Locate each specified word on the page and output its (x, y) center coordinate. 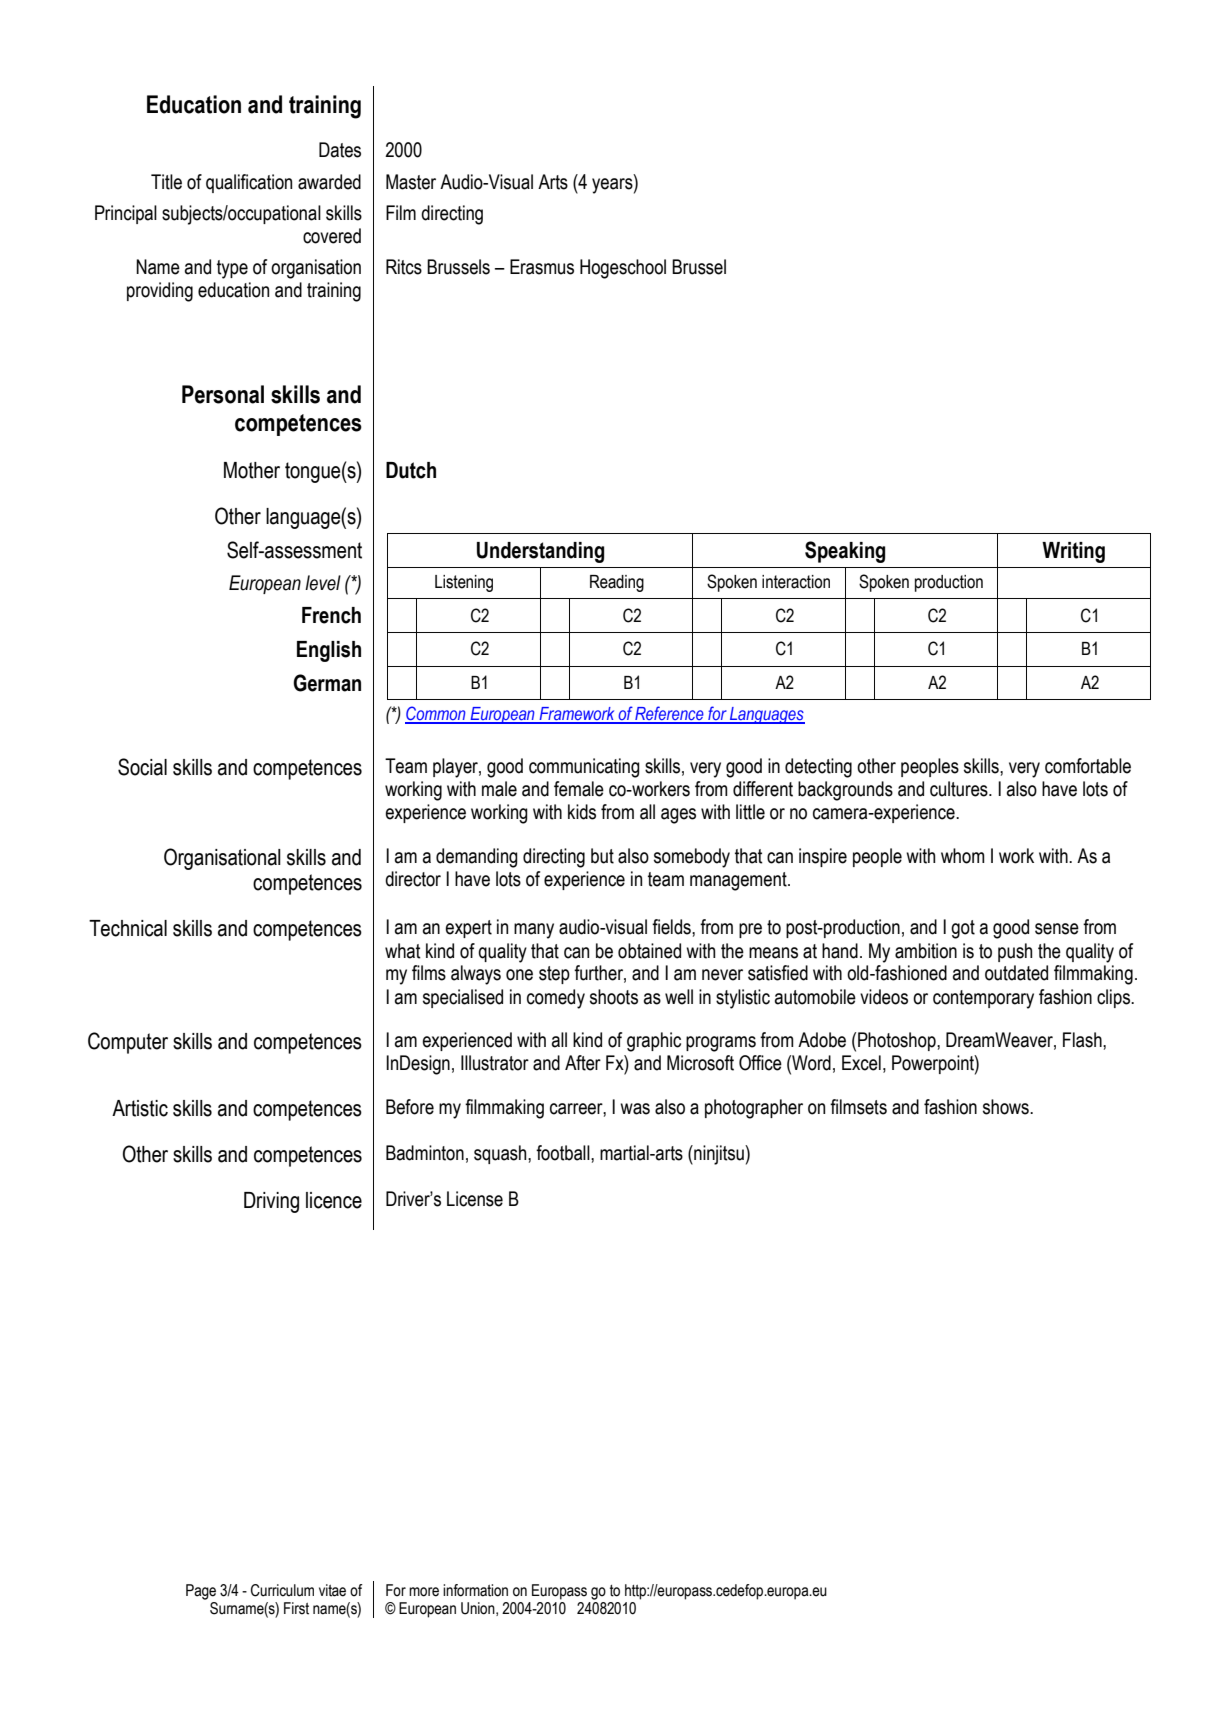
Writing (1073, 552)
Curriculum (282, 1590)
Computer (128, 1043)
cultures (960, 789)
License (475, 1199)
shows (1007, 1107)
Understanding (540, 552)
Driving (271, 1202)
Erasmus (542, 267)
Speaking (845, 552)
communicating (584, 768)
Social (142, 767)
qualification (249, 183)
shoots (614, 997)
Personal (223, 394)
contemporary (983, 999)
